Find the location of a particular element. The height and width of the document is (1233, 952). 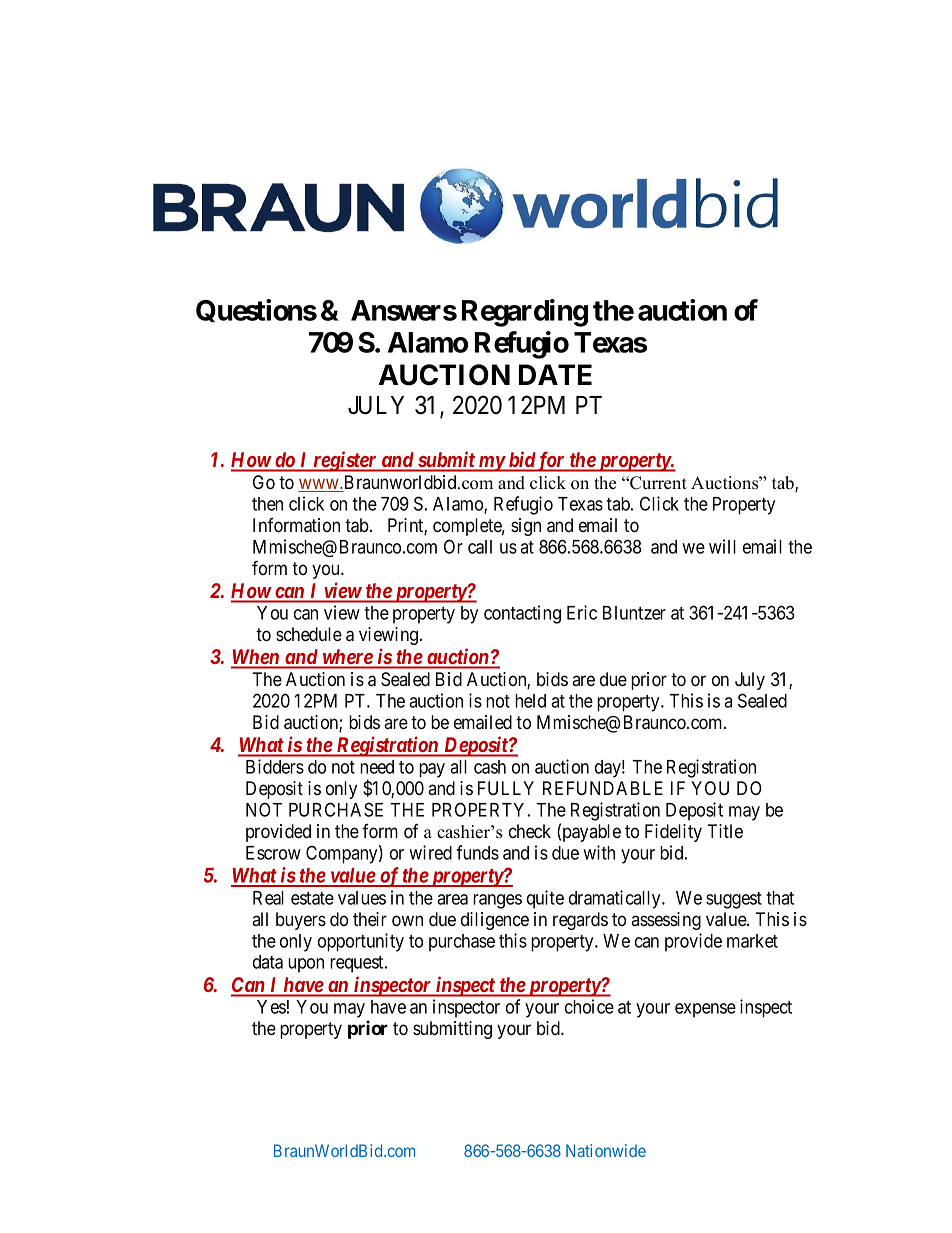

schedule is located at coordinates (309, 634).
